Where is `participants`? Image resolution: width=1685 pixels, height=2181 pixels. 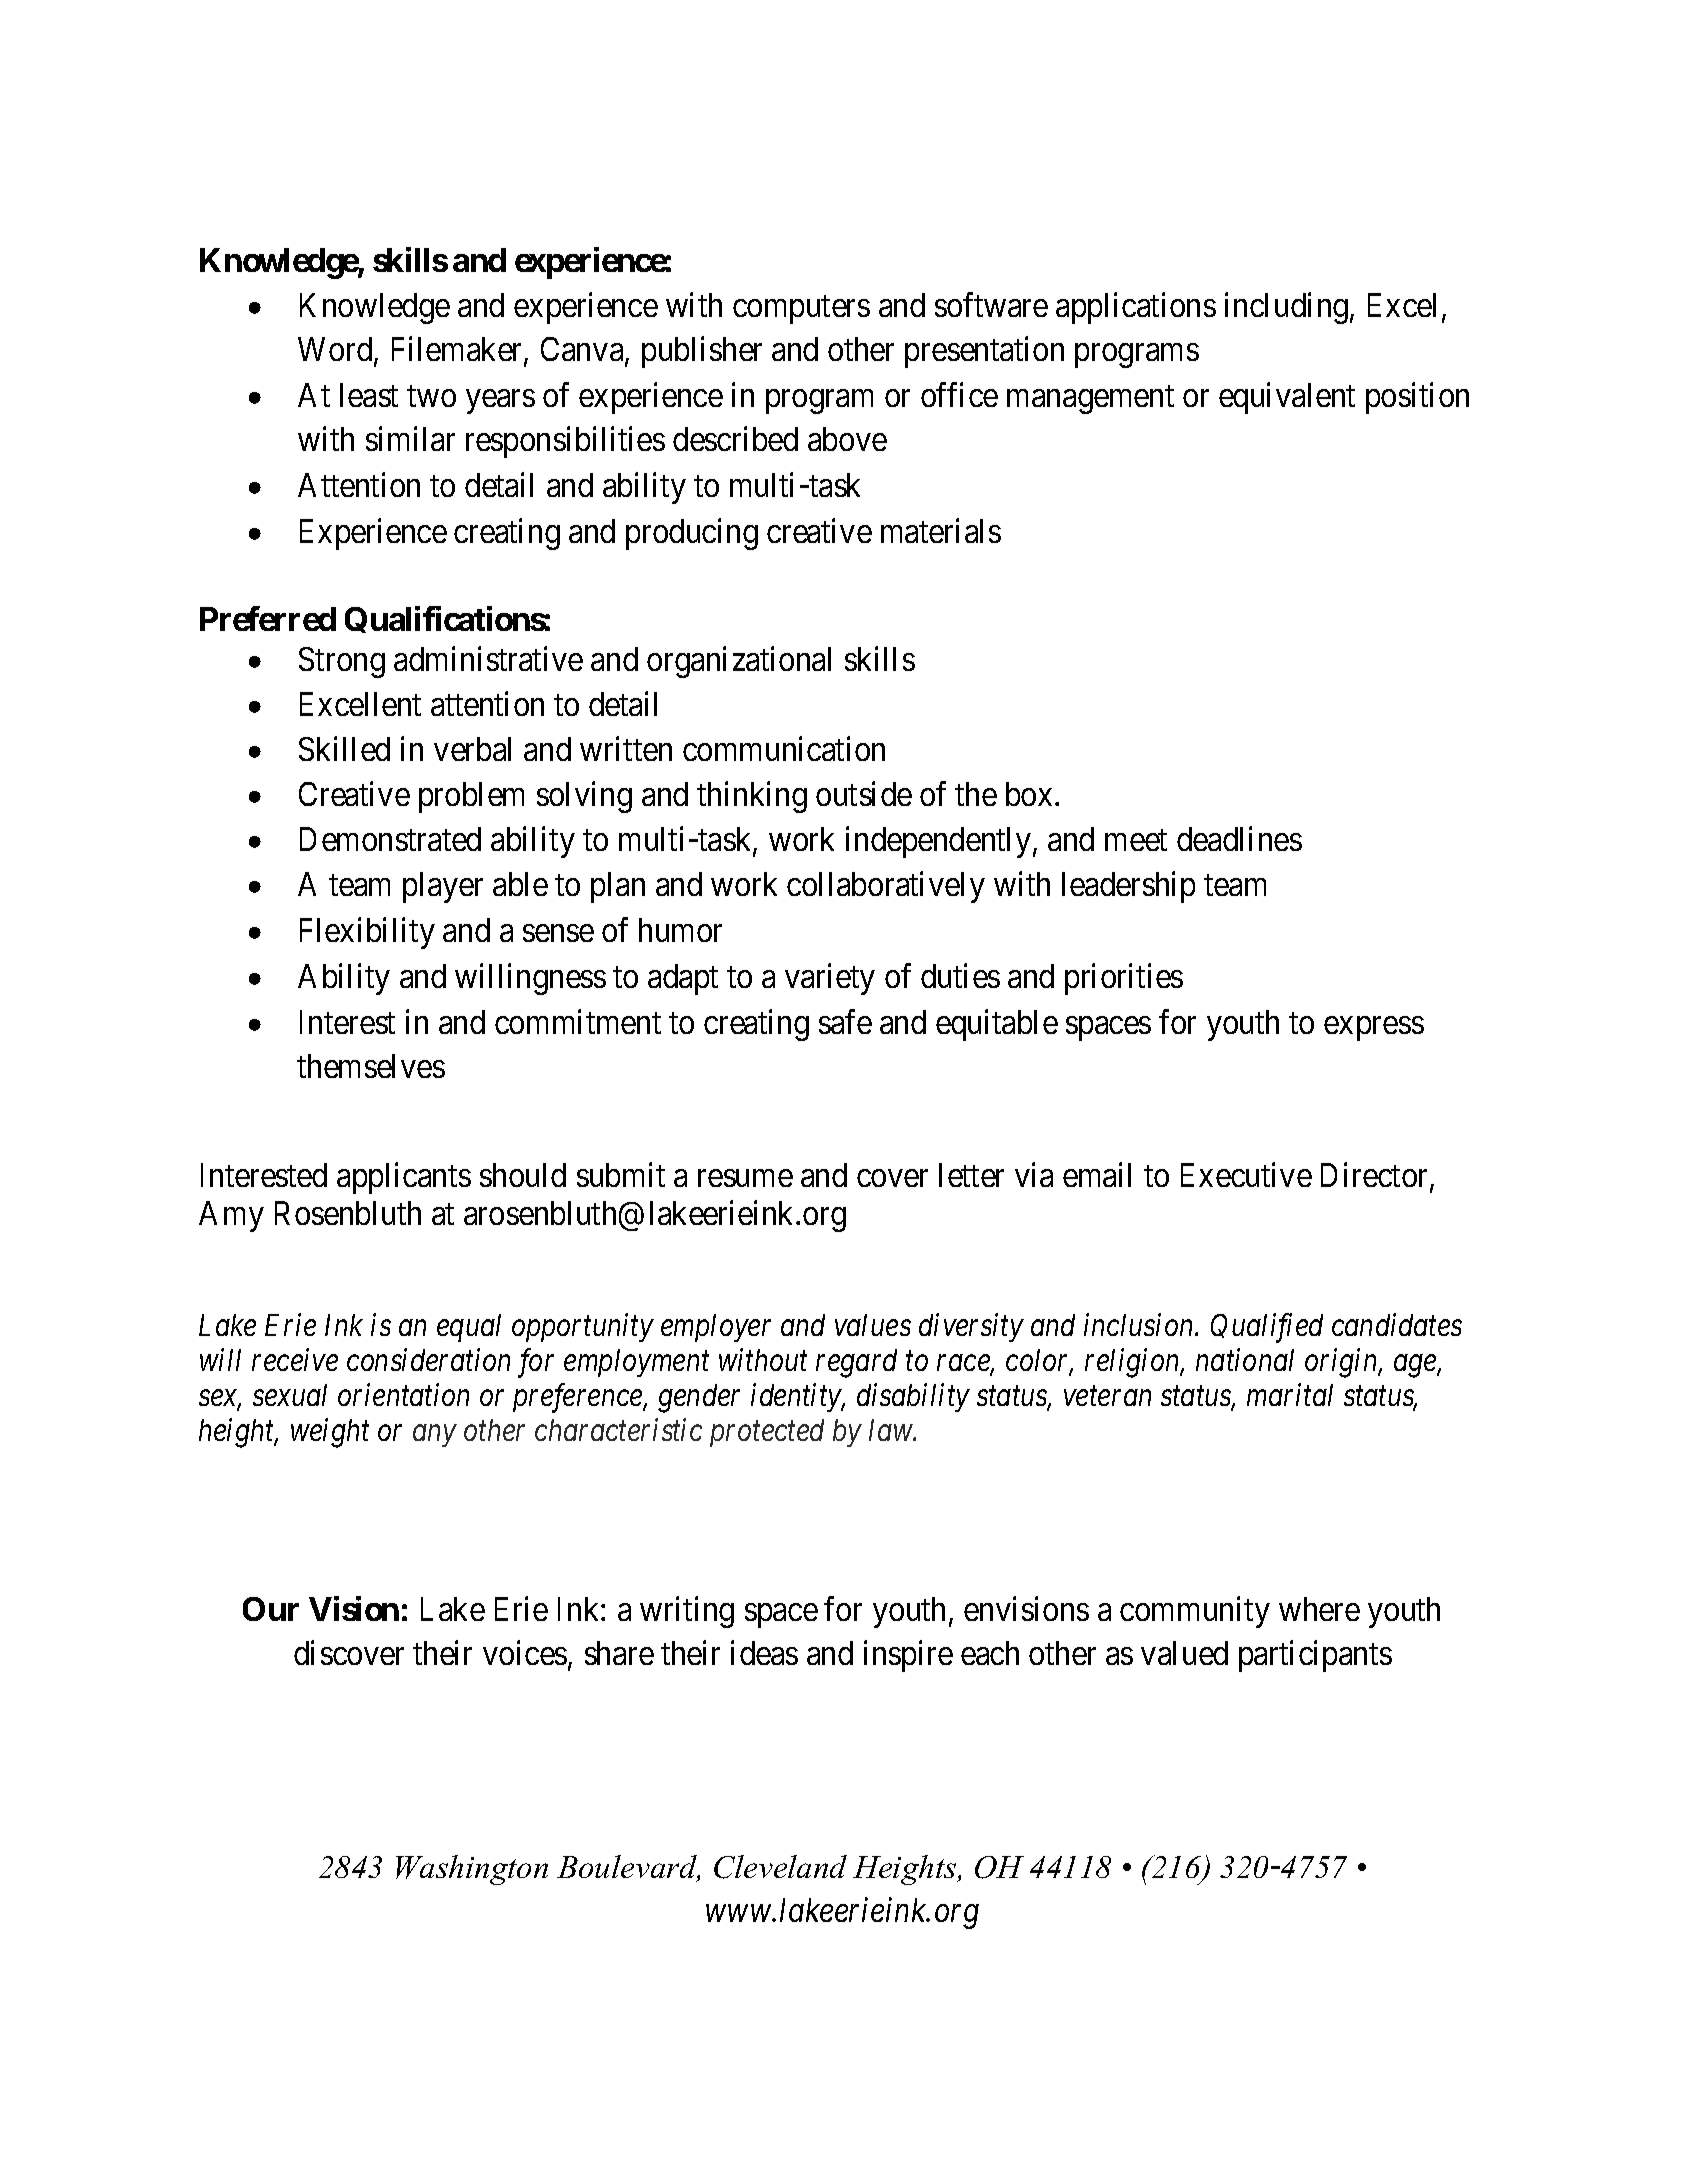
participants is located at coordinates (1315, 1656).
